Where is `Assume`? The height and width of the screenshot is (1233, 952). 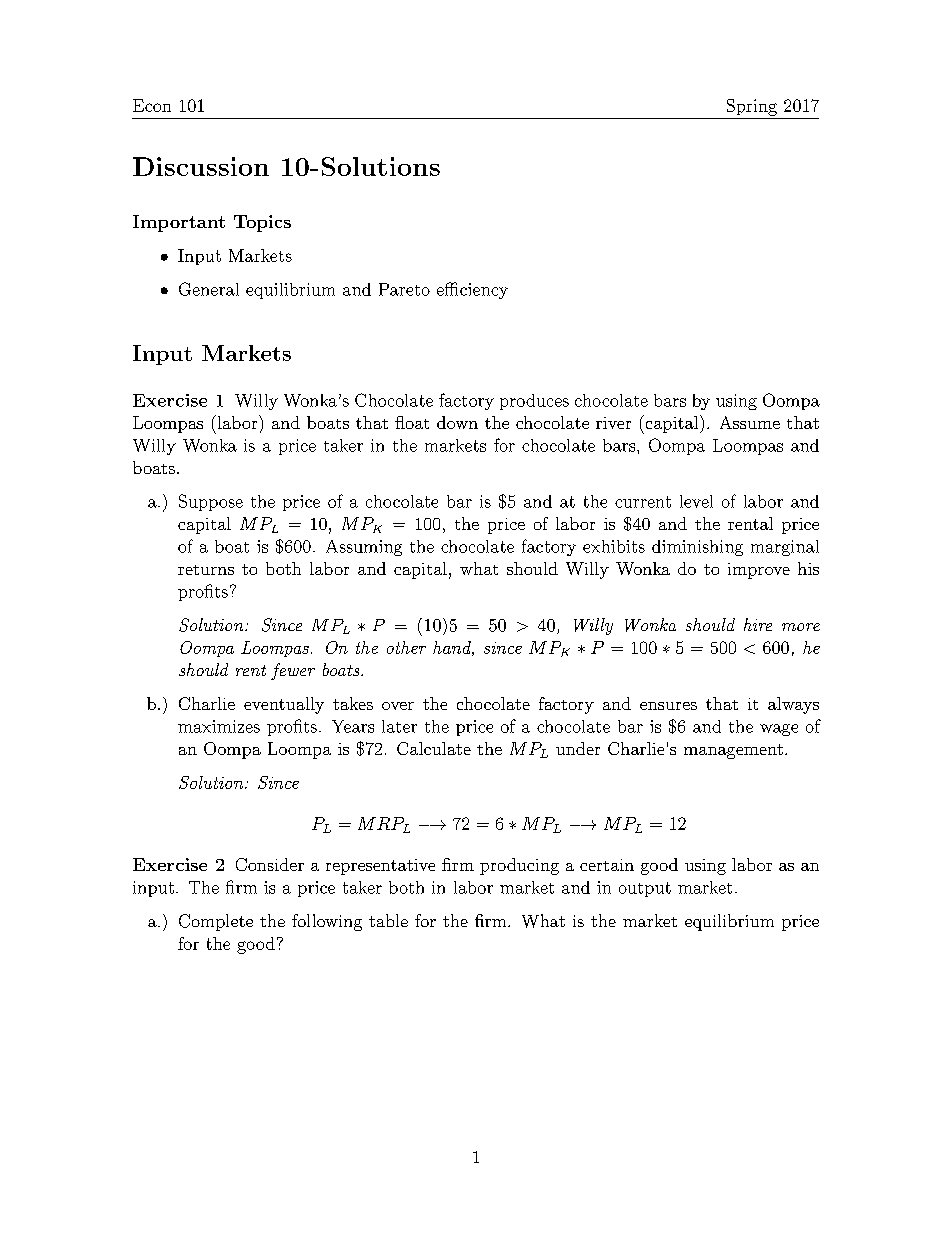
Assume is located at coordinates (750, 422).
